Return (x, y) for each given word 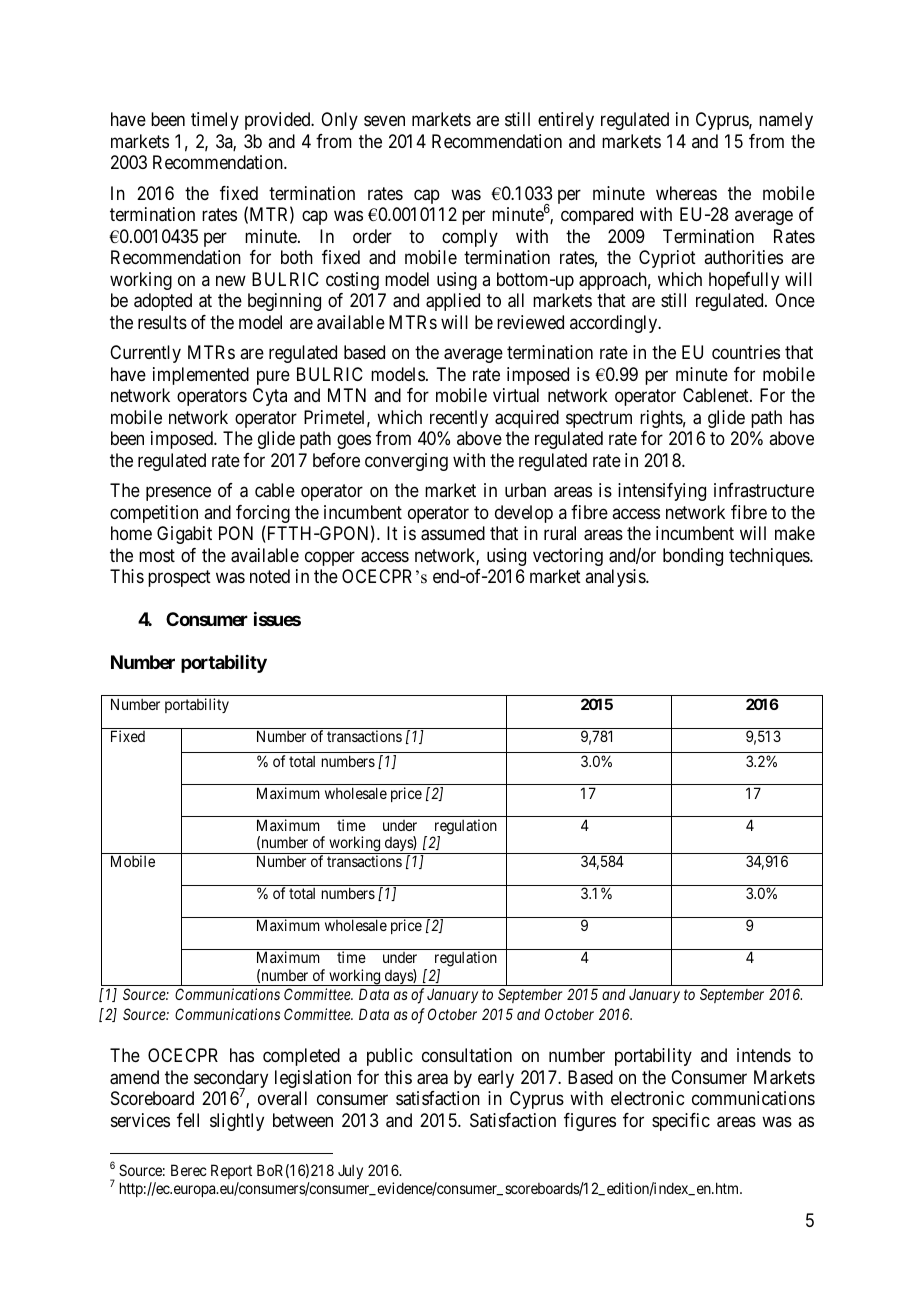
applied (453, 302)
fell (188, 1120)
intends (764, 1055)
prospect (179, 578)
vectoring (568, 557)
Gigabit (184, 535)
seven (384, 121)
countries (746, 352)
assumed (453, 533)
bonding (693, 557)
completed (301, 1057)
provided (279, 121)
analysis (616, 578)
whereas (686, 193)
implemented (201, 376)
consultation (467, 1055)
